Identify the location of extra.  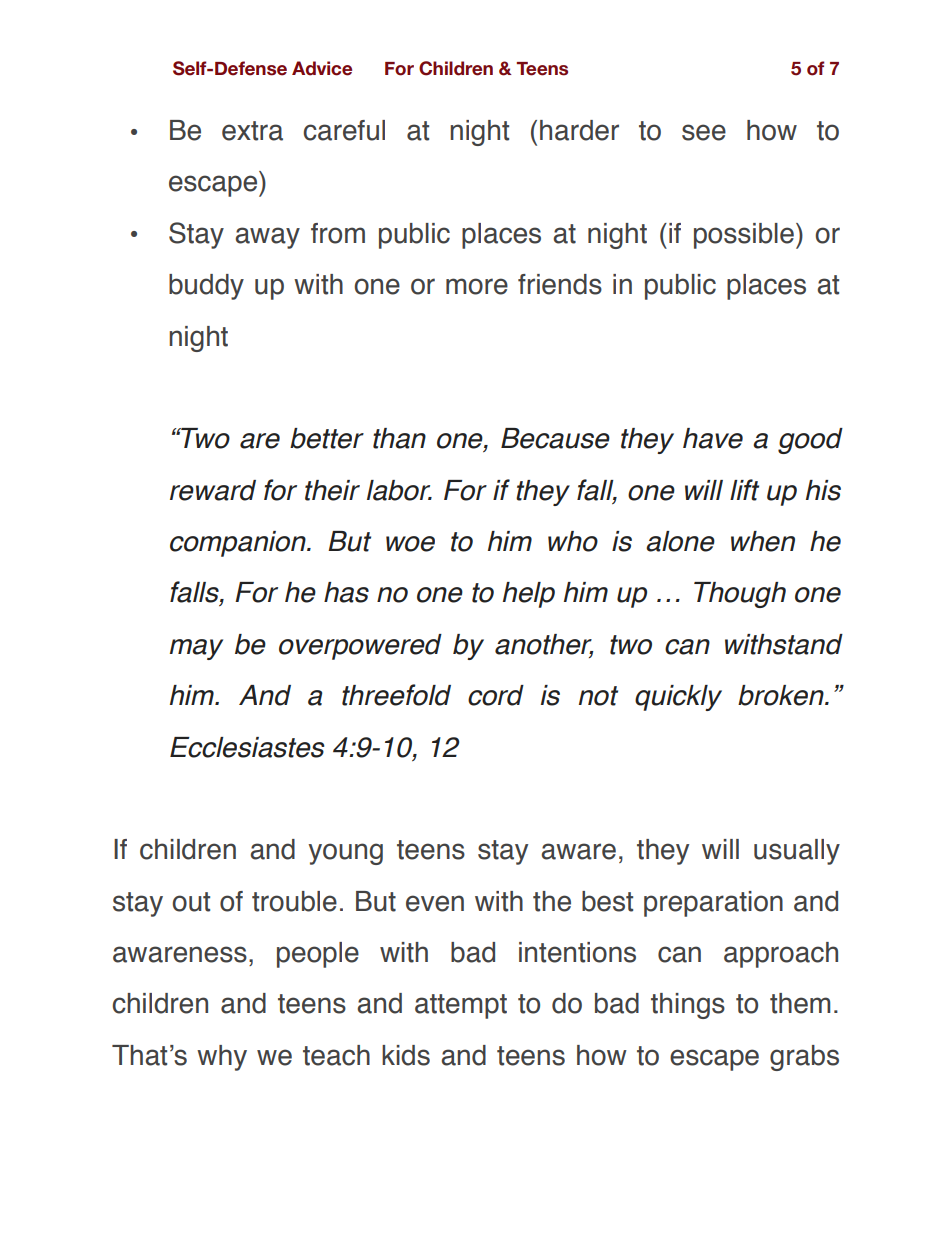
(252, 131).
